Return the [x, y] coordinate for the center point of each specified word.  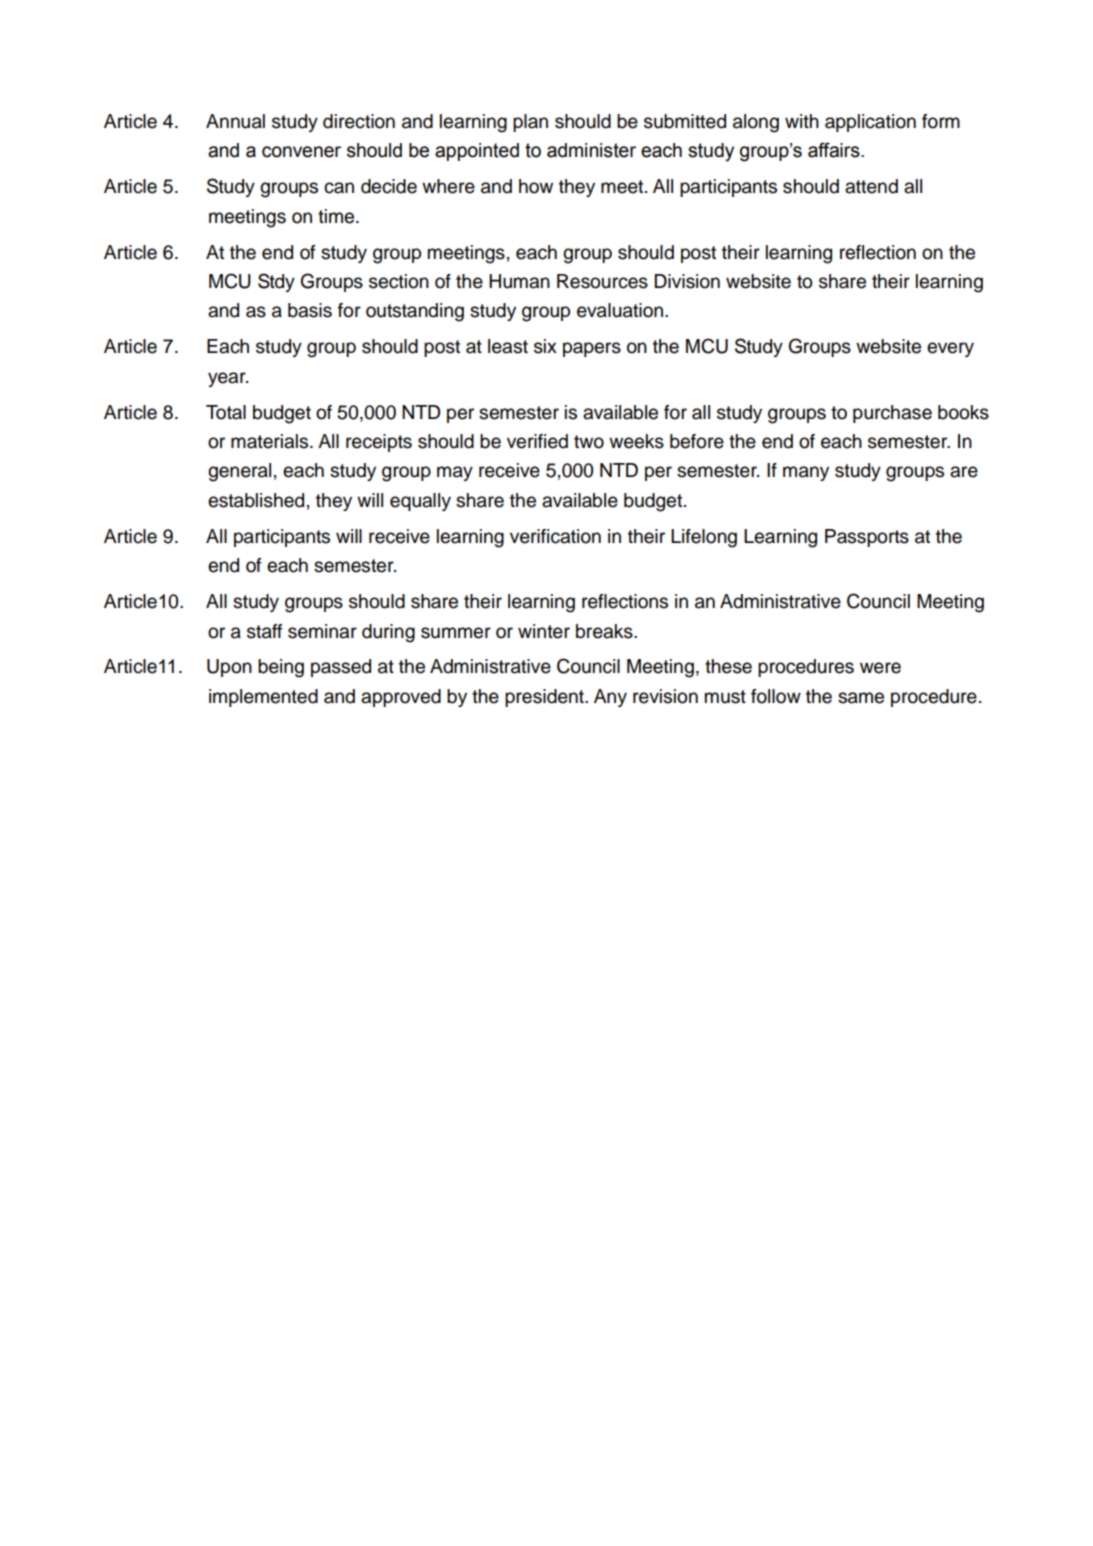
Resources [602, 281]
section [399, 281]
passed [341, 668]
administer [591, 150]
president [545, 698]
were [880, 668]
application [870, 123]
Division [687, 281]
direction [359, 121]
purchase [892, 414]
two [589, 442]
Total [226, 412]
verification [555, 536]
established [256, 500]
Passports [867, 538]
